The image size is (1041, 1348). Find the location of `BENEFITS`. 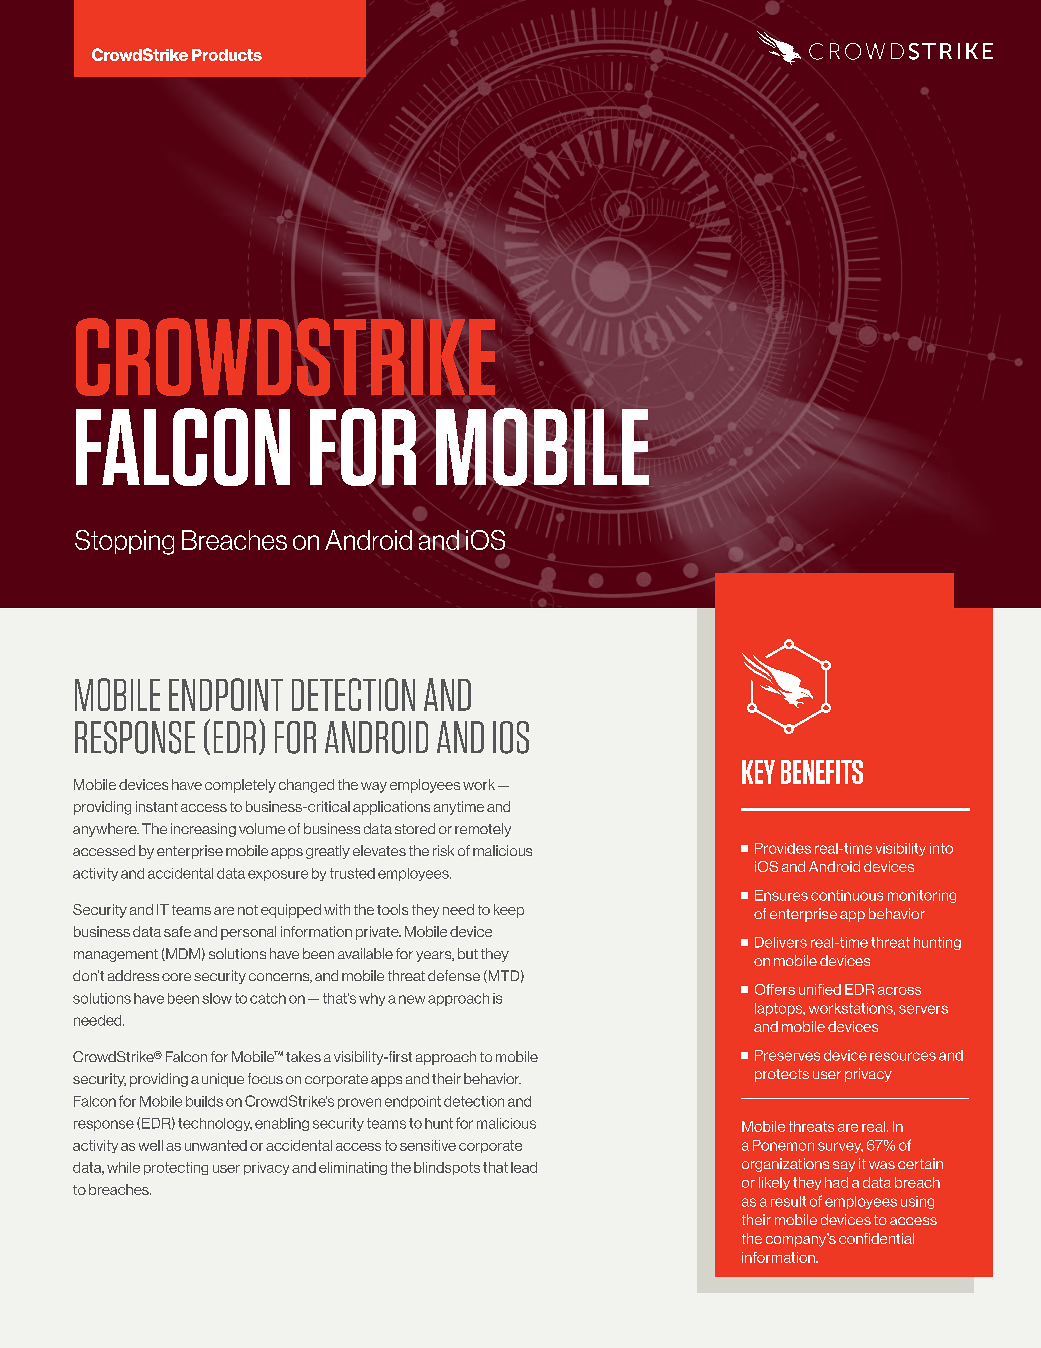

BENEFITS is located at coordinates (822, 772).
